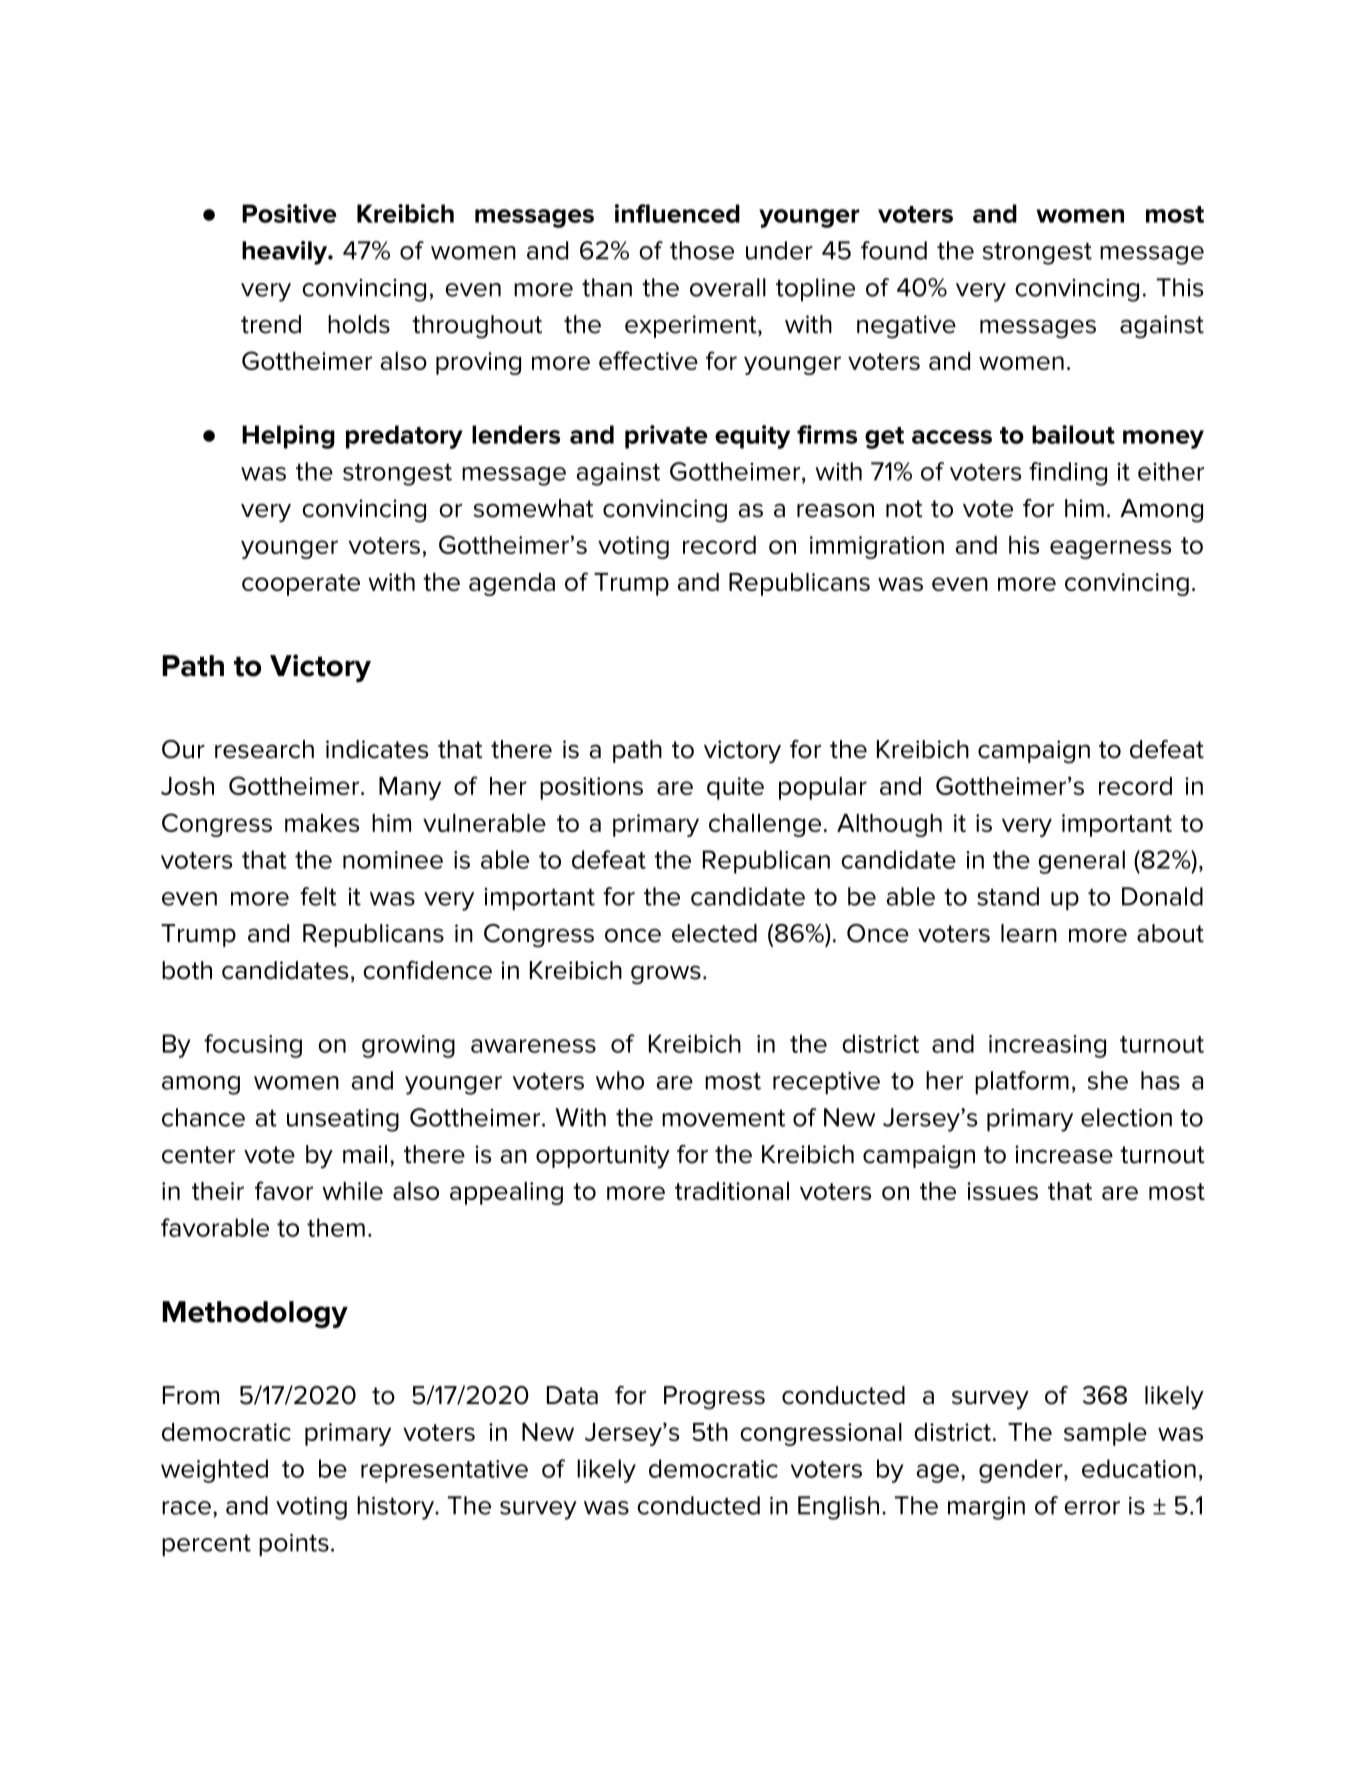  What do you see at coordinates (294, 1545) in the page?
I see `points` at bounding box center [294, 1545].
